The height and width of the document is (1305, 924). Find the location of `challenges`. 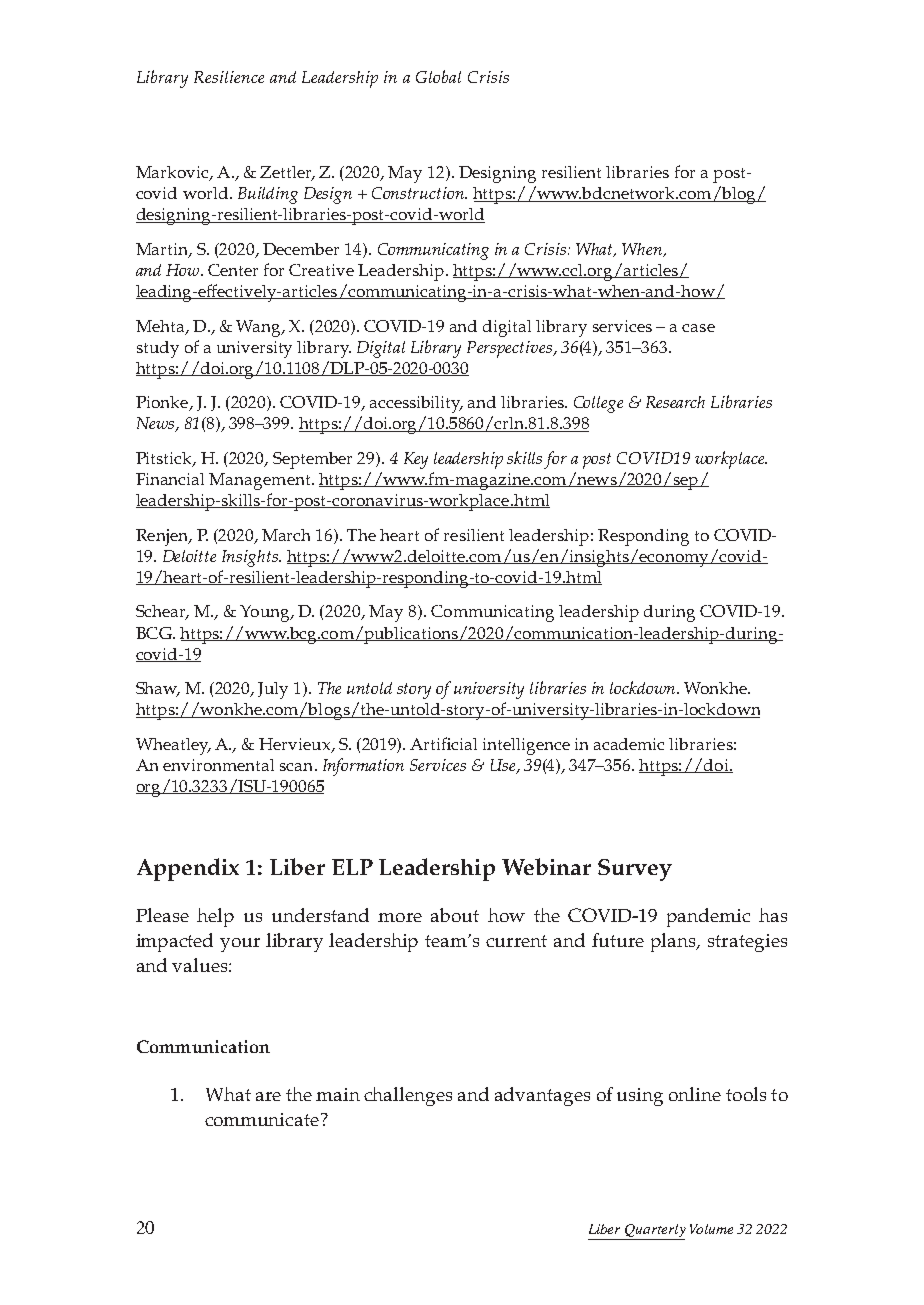

challenges is located at coordinates (408, 1096).
